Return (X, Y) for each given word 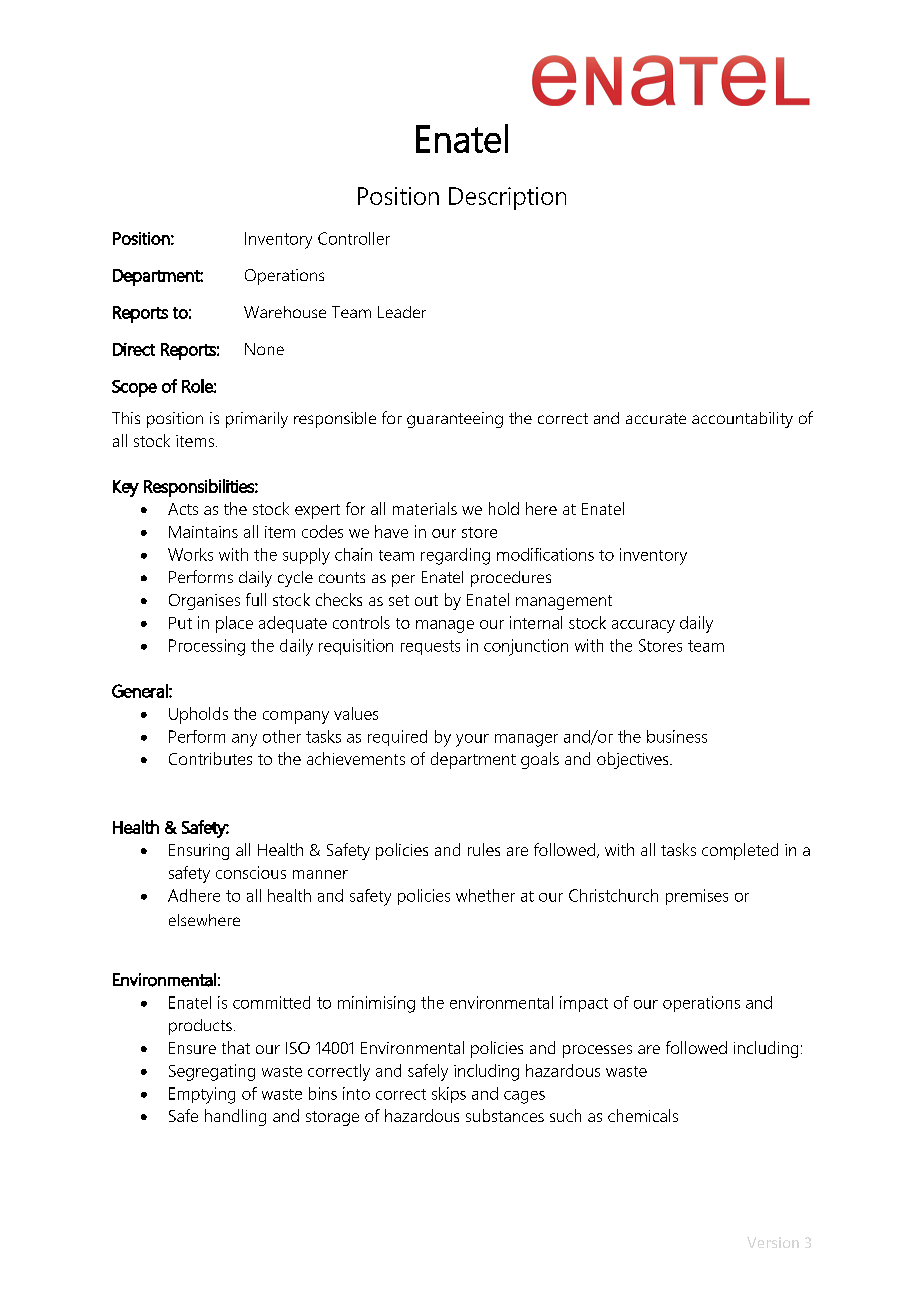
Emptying (202, 1095)
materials (425, 508)
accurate (656, 418)
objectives (634, 760)
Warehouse (285, 312)
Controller (354, 238)
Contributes (210, 758)
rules (484, 849)
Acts (183, 509)
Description (507, 198)
